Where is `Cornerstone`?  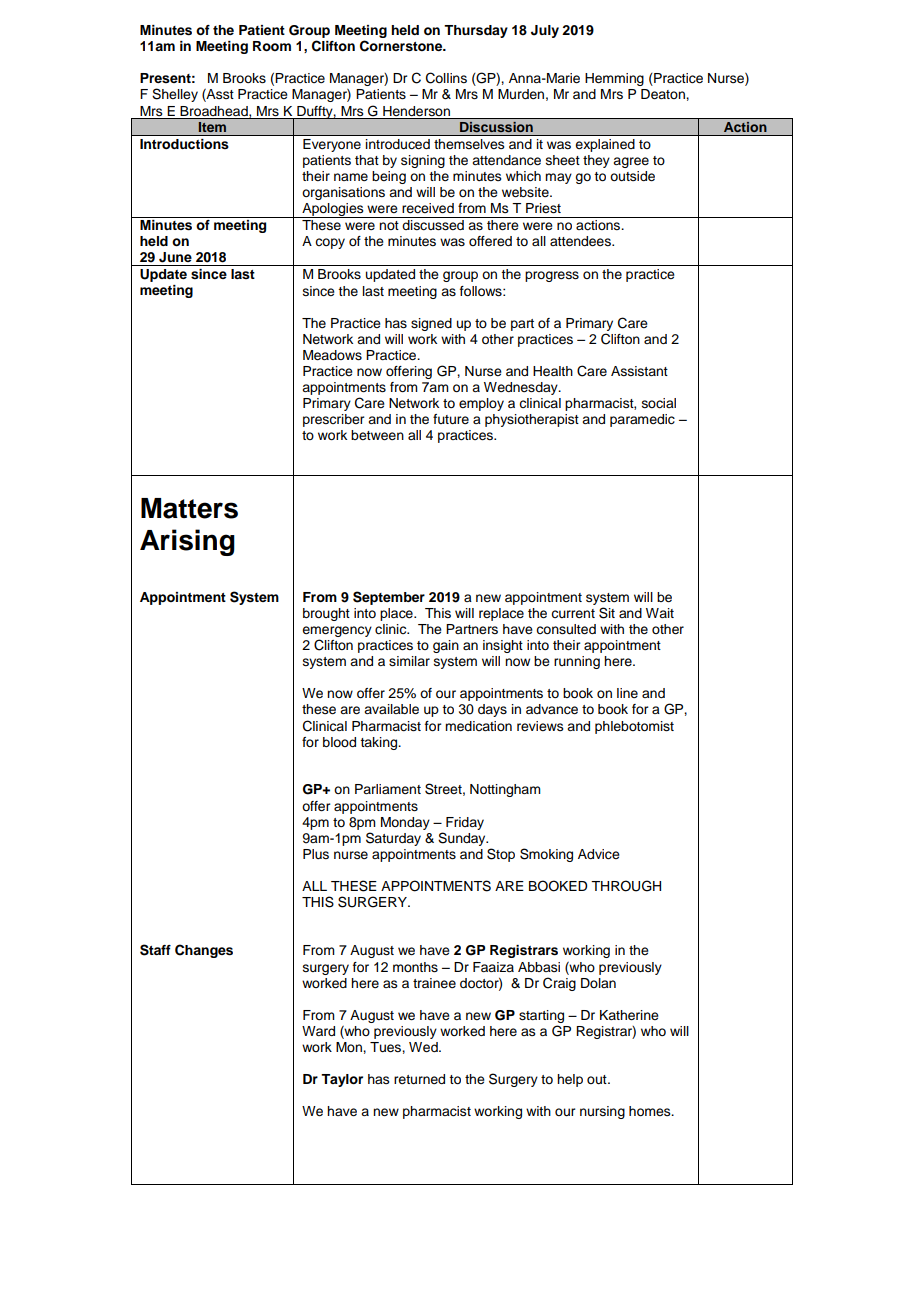 Cornerstone is located at coordinates (402, 46).
